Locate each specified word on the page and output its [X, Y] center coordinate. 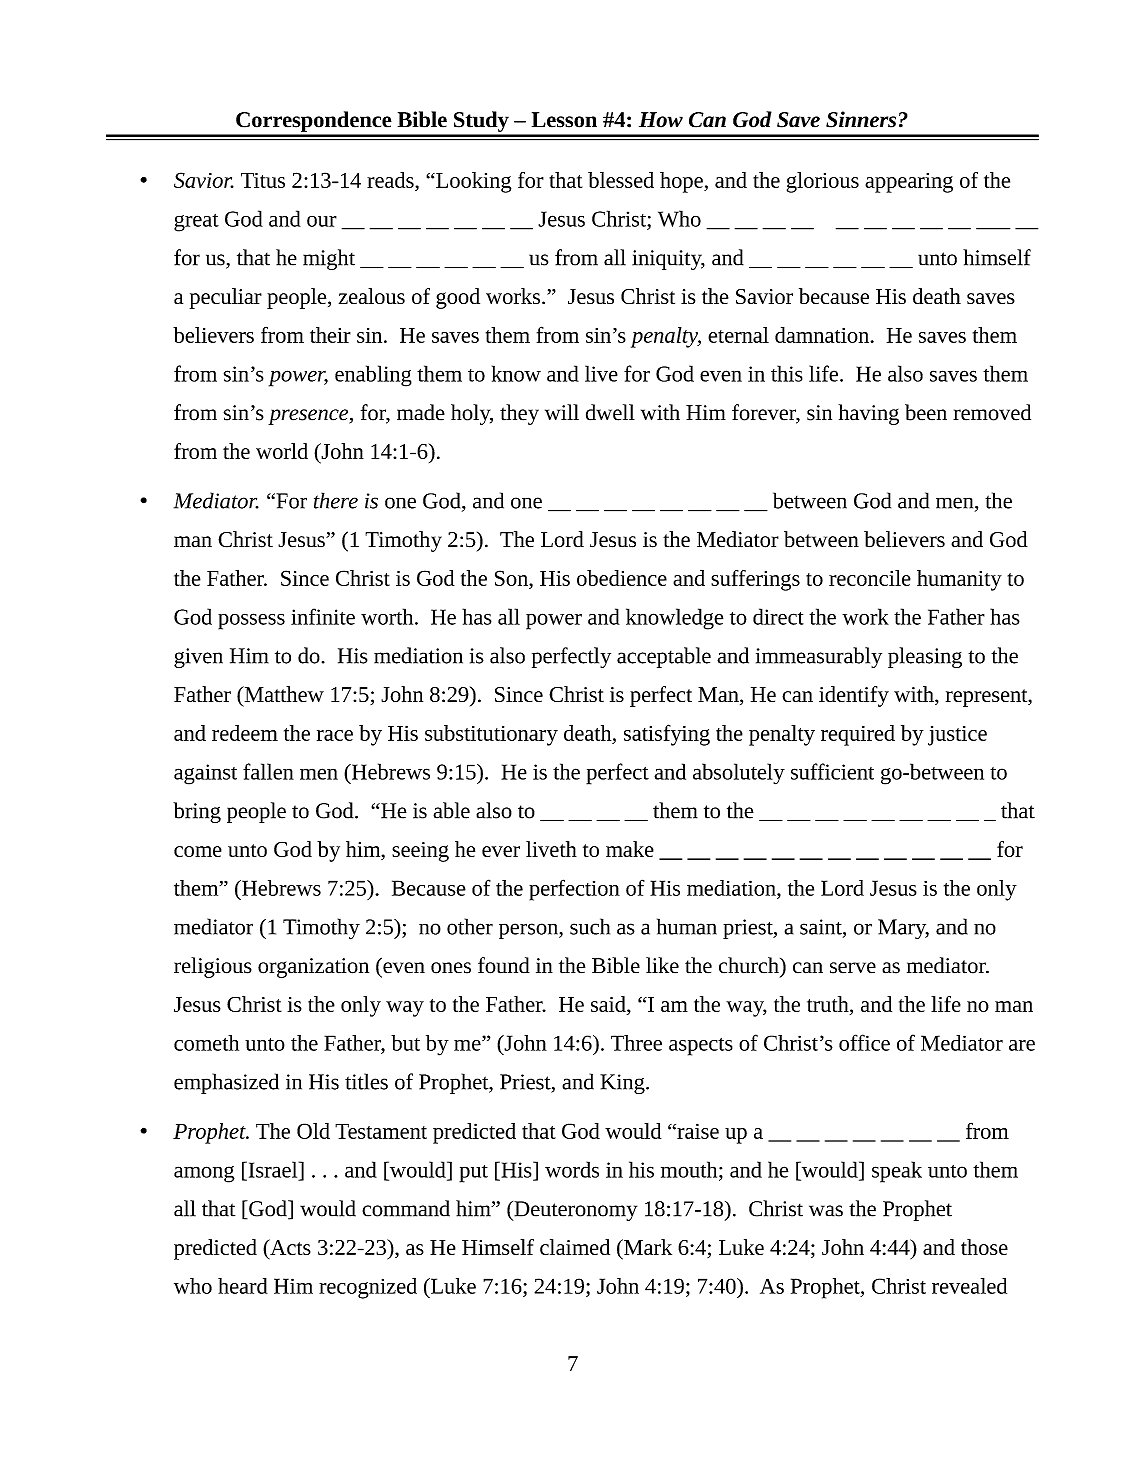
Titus [263, 180]
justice [957, 736]
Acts [289, 1247]
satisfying [667, 735]
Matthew [283, 694]
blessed [621, 180]
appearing [909, 183]
